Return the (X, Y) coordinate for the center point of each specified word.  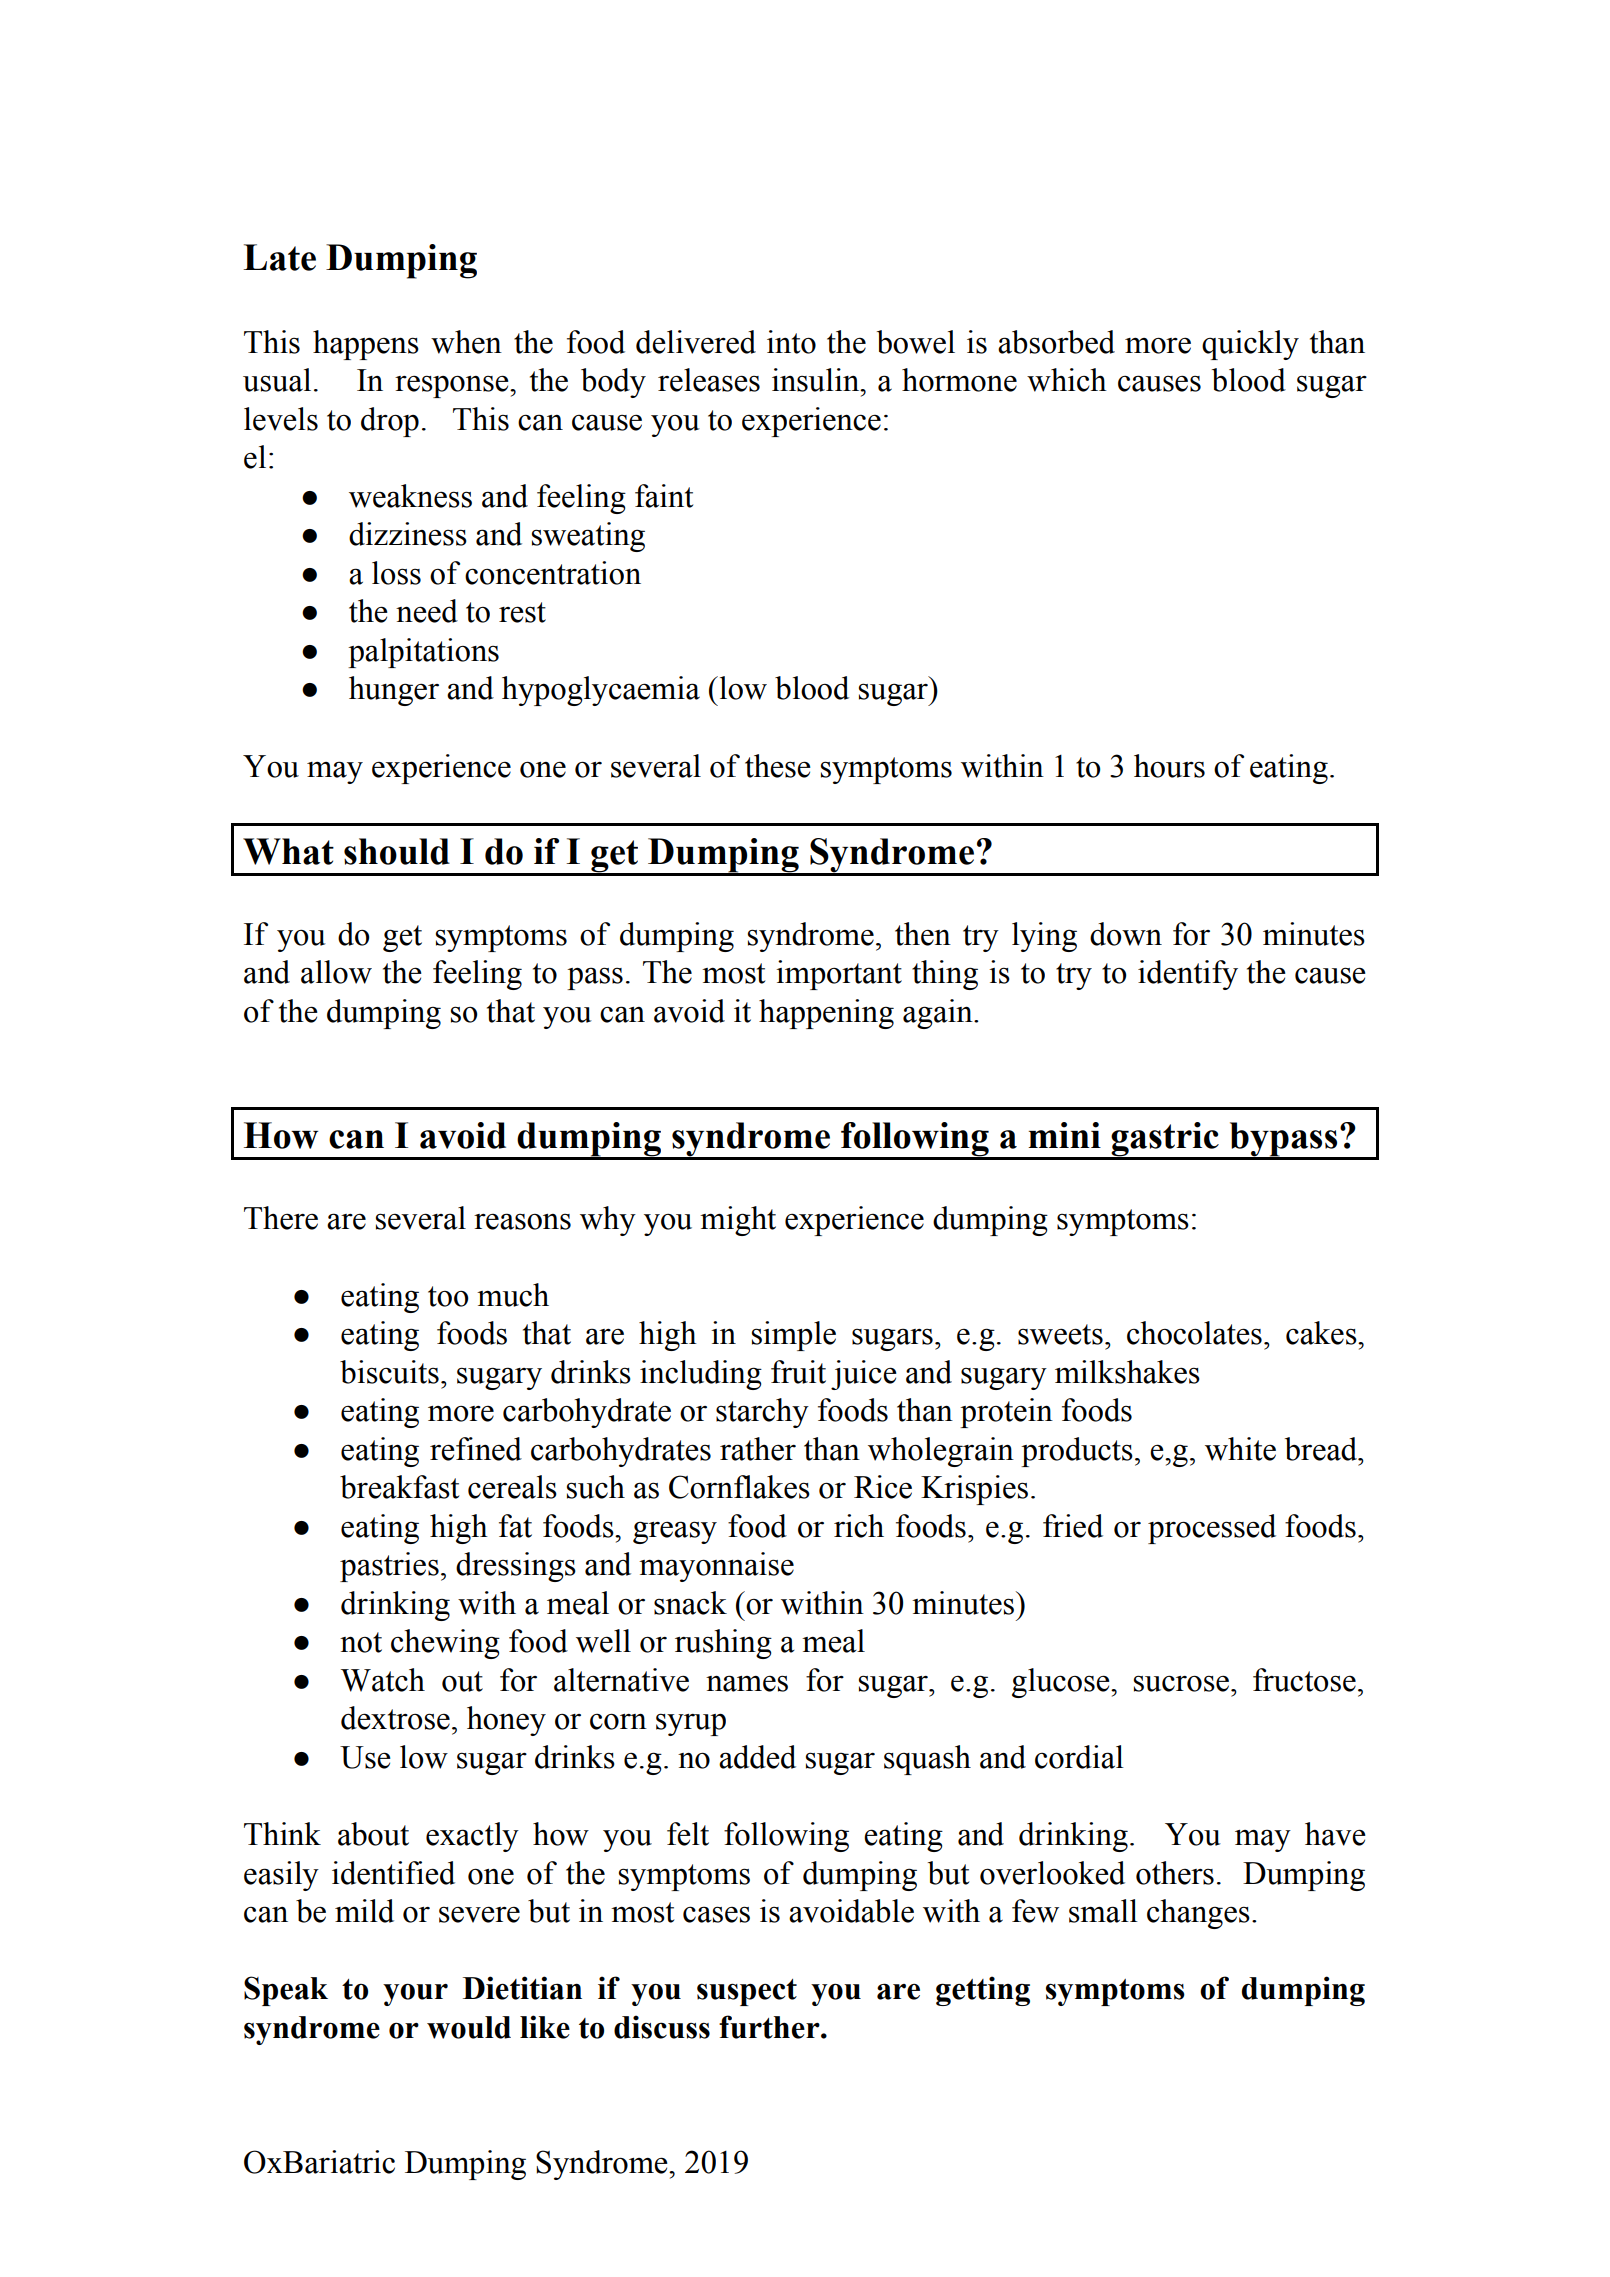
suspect (747, 1992)
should (397, 851)
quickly (1250, 345)
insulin (817, 380)
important (839, 975)
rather (758, 1449)
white (1240, 1449)
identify (1188, 975)
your (415, 1994)
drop (390, 422)
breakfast (399, 1487)
